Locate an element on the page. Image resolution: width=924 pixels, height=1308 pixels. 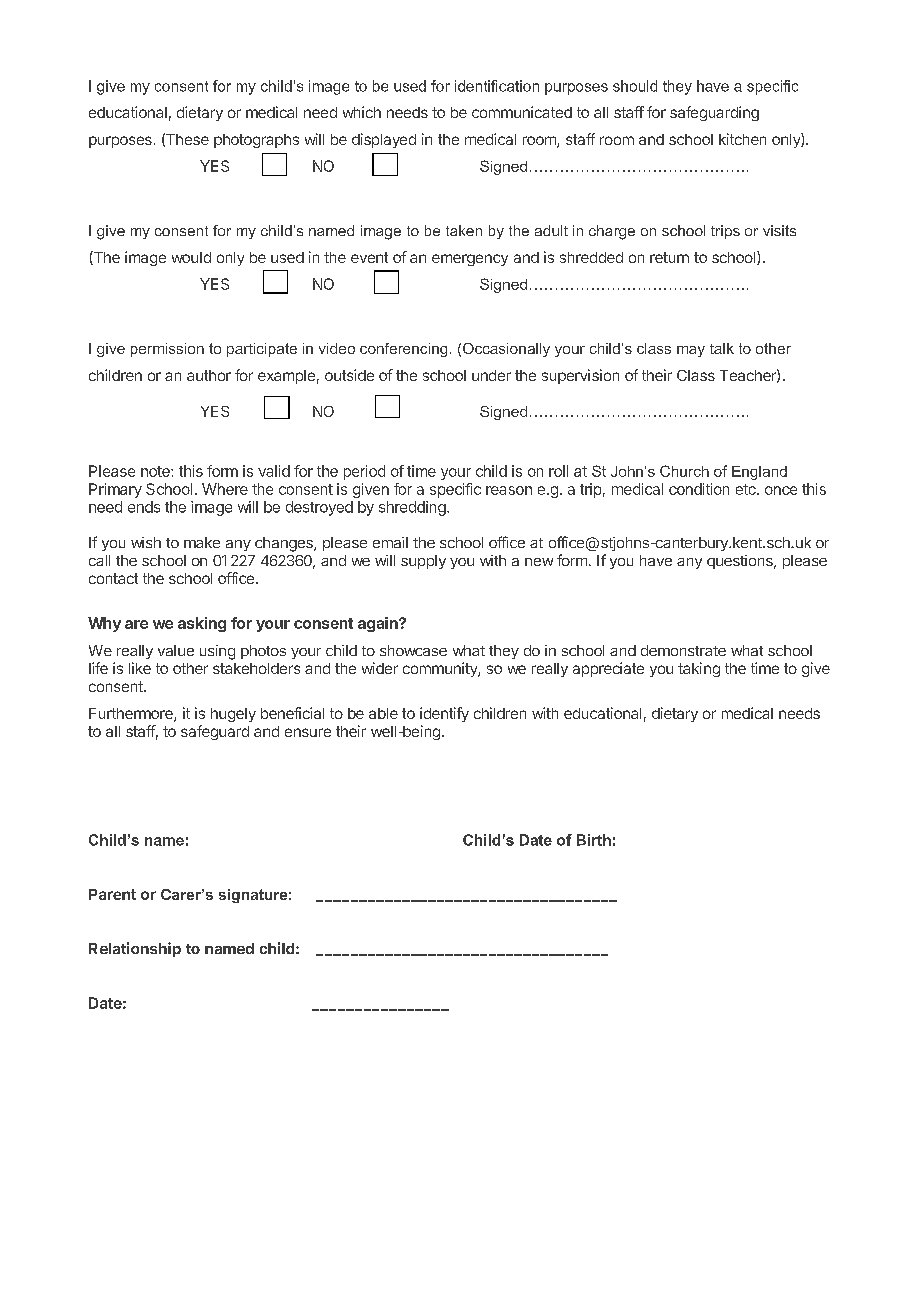
Relationship is located at coordinates (135, 949).
